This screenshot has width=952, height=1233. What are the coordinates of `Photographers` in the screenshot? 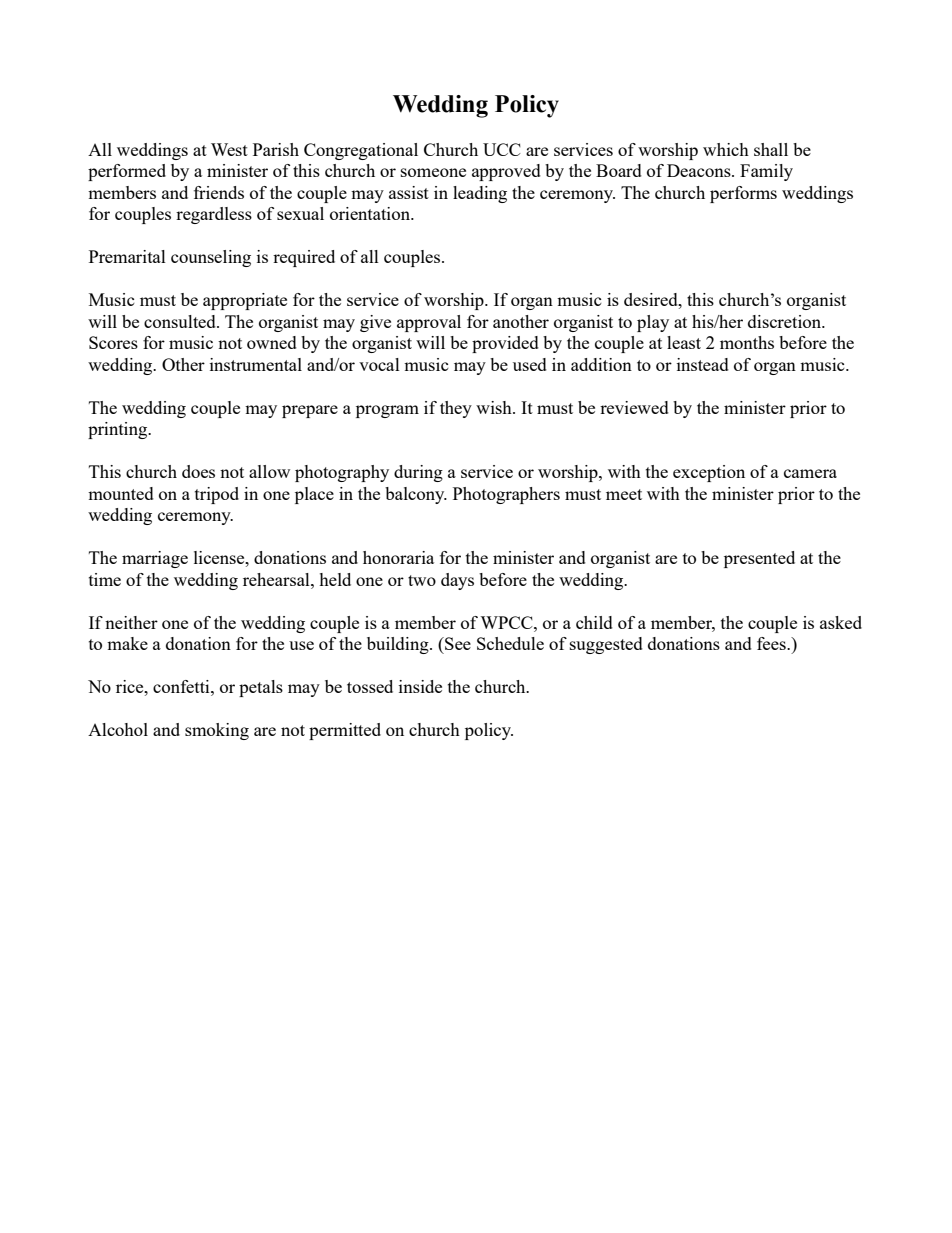 It's located at (506, 495).
